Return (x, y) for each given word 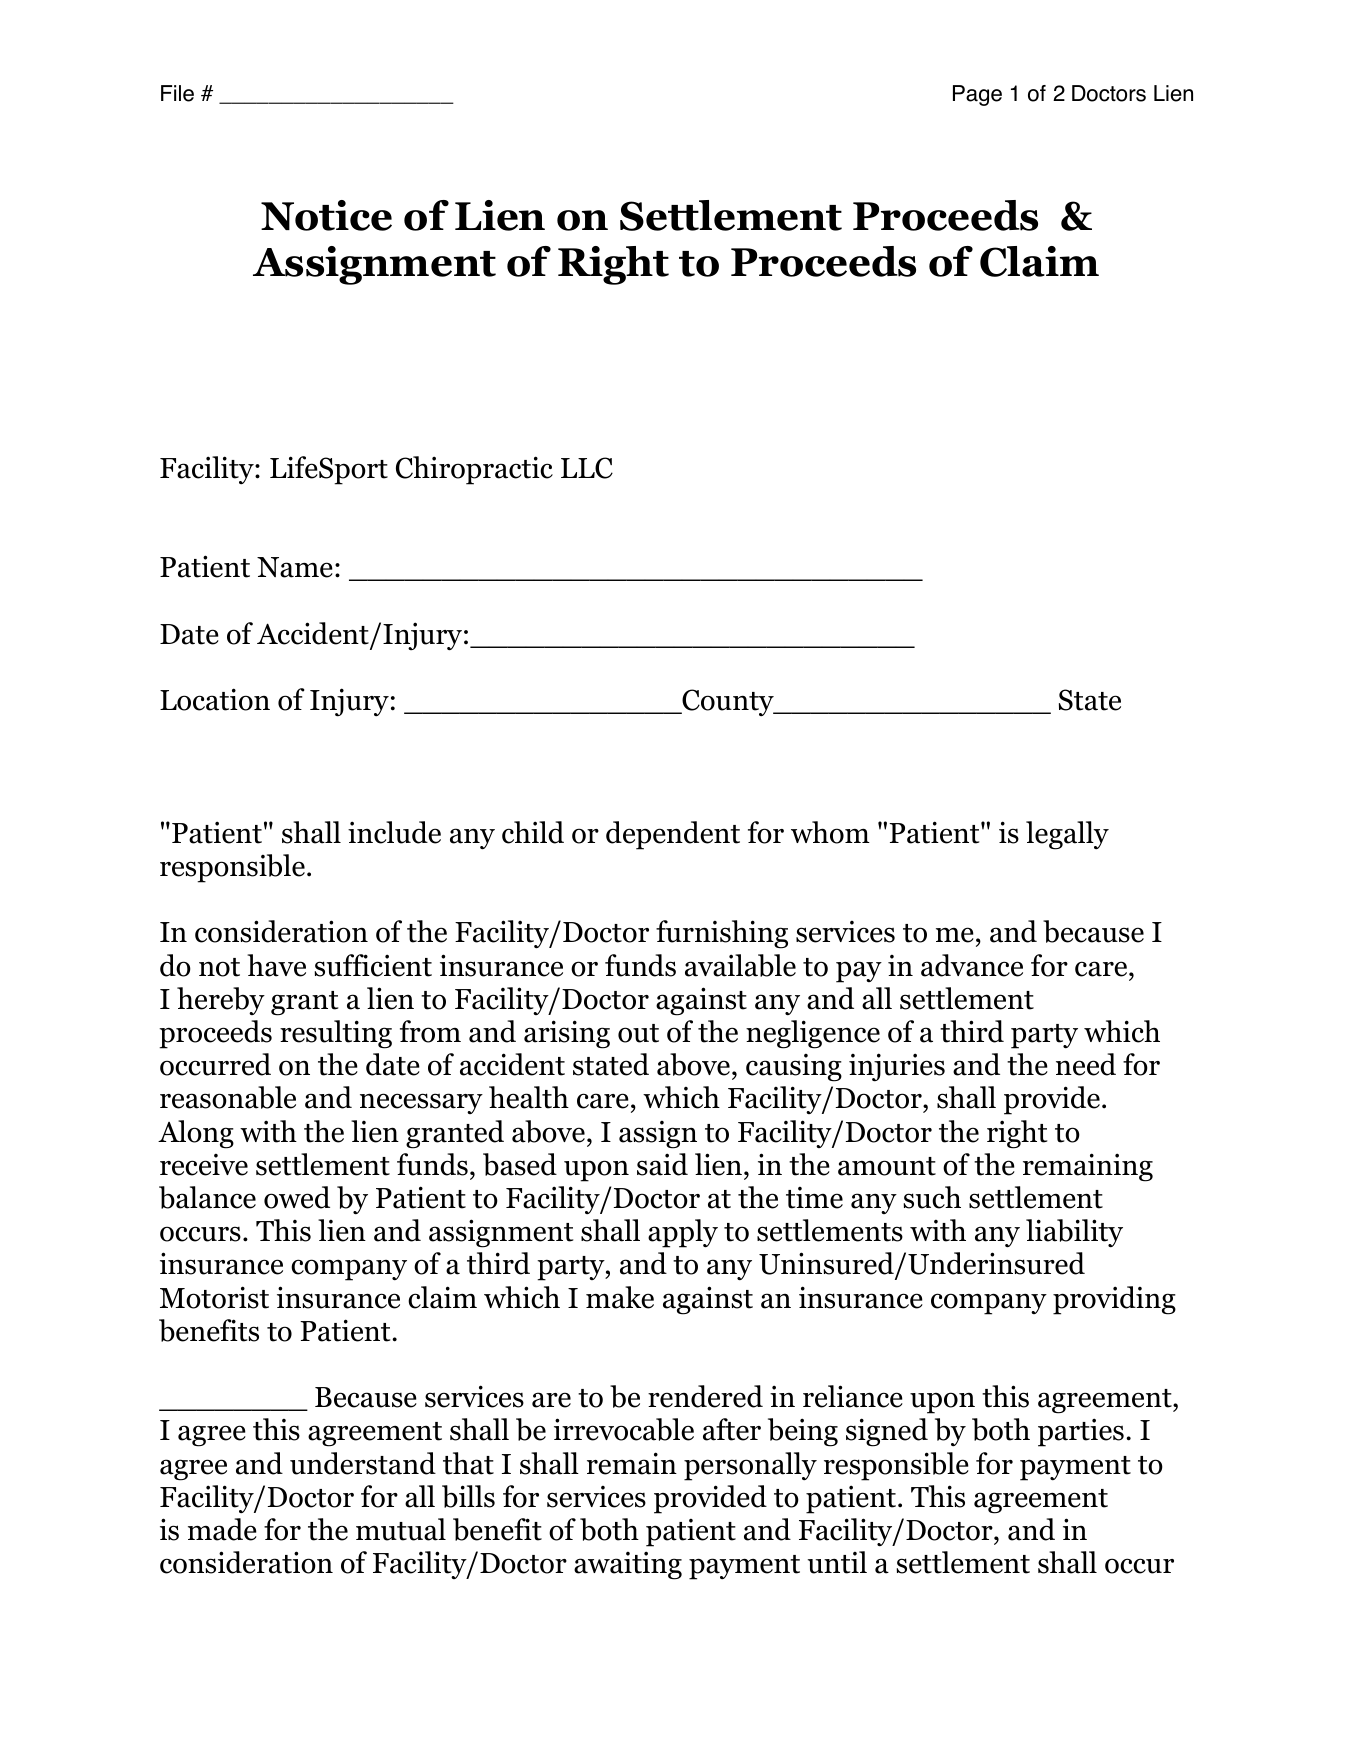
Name (295, 567)
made (222, 1529)
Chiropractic (474, 470)
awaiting (628, 1565)
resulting (336, 1034)
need (1086, 1064)
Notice (326, 215)
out (638, 1033)
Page (977, 95)
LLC (587, 468)
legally (1067, 835)
